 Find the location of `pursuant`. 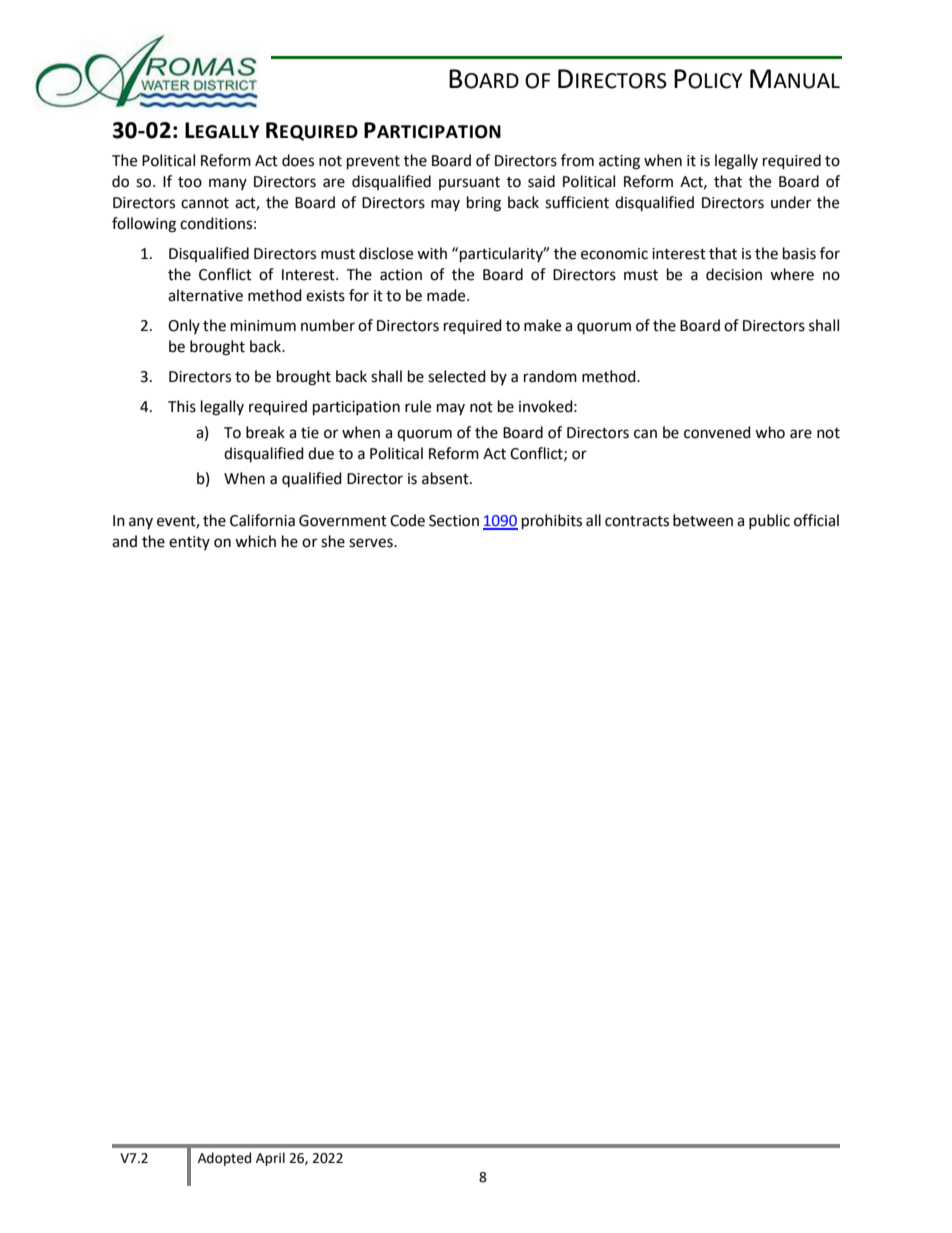

pursuant is located at coordinates (469, 183).
